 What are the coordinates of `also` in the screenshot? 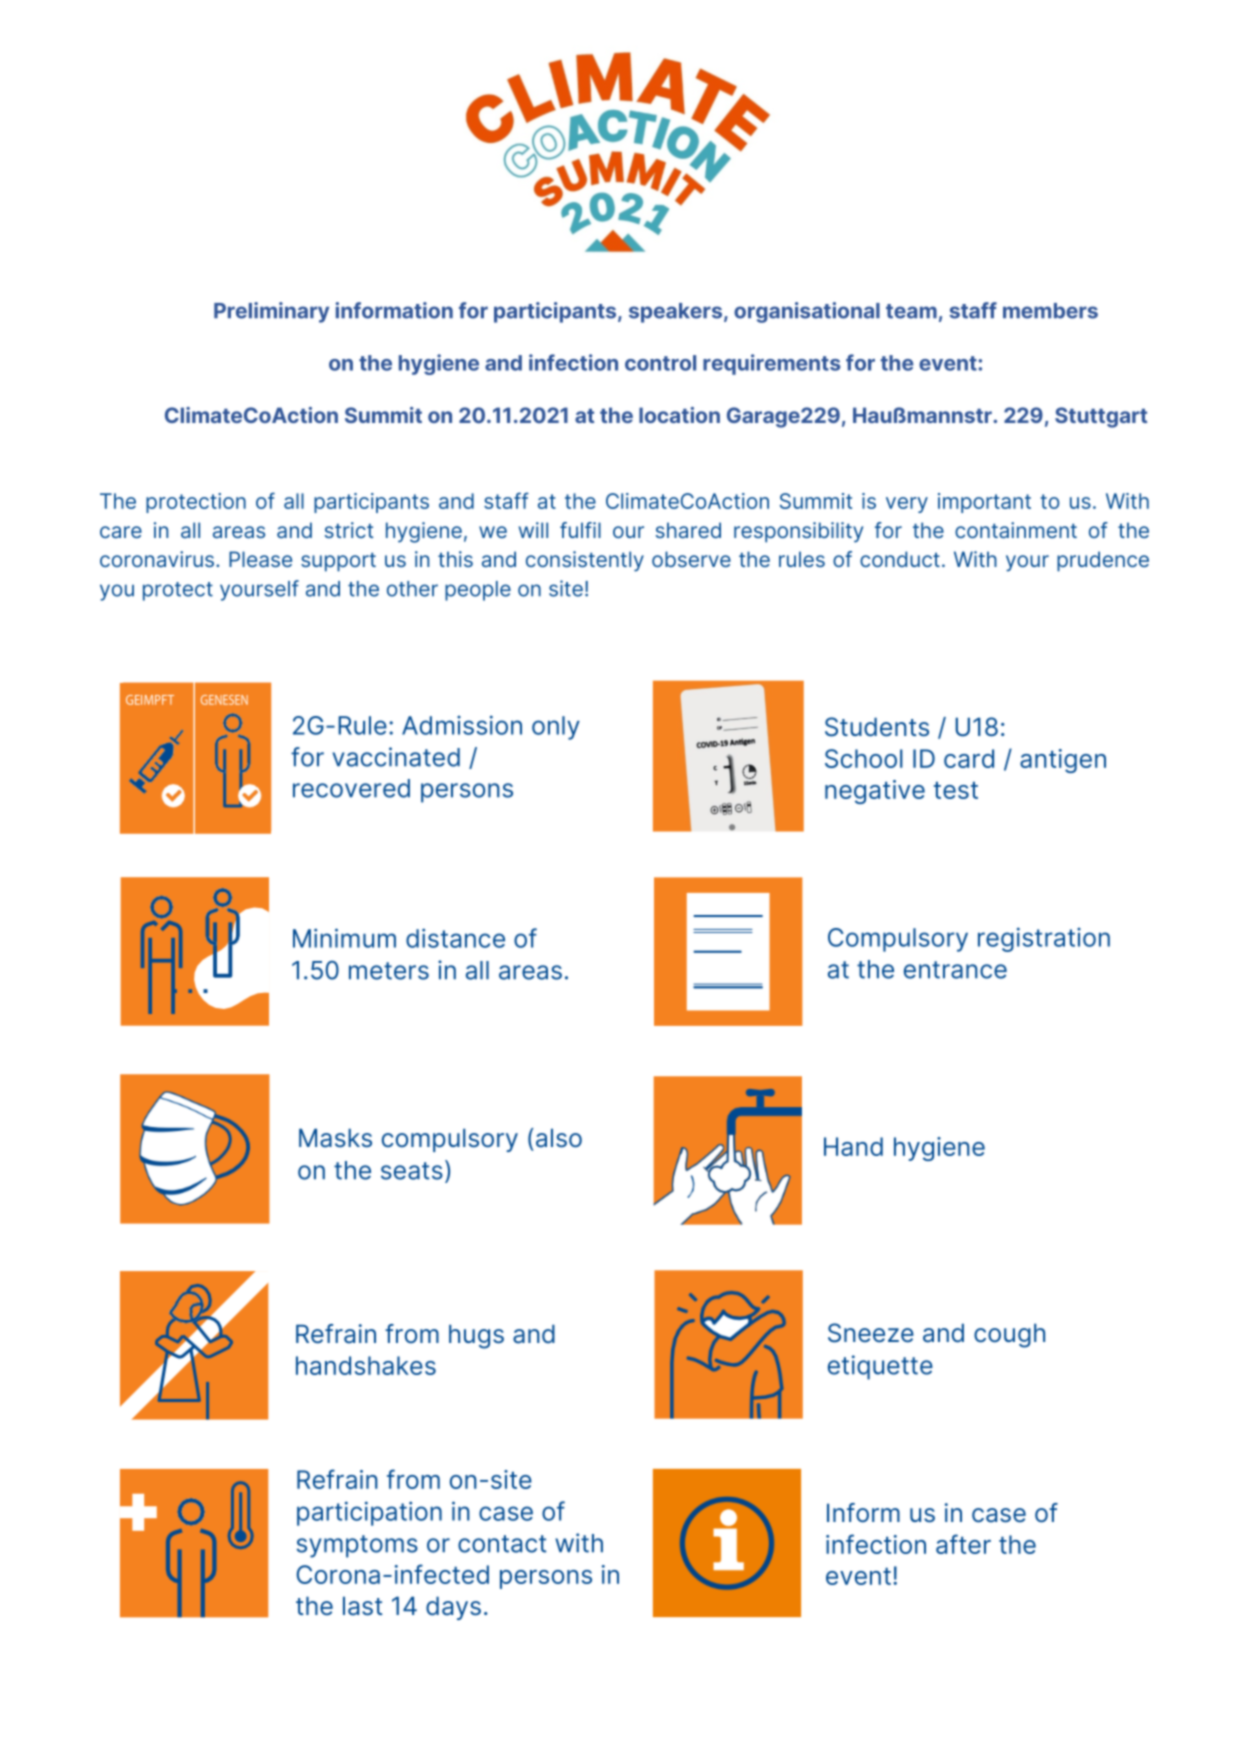 It's located at (559, 1138).
